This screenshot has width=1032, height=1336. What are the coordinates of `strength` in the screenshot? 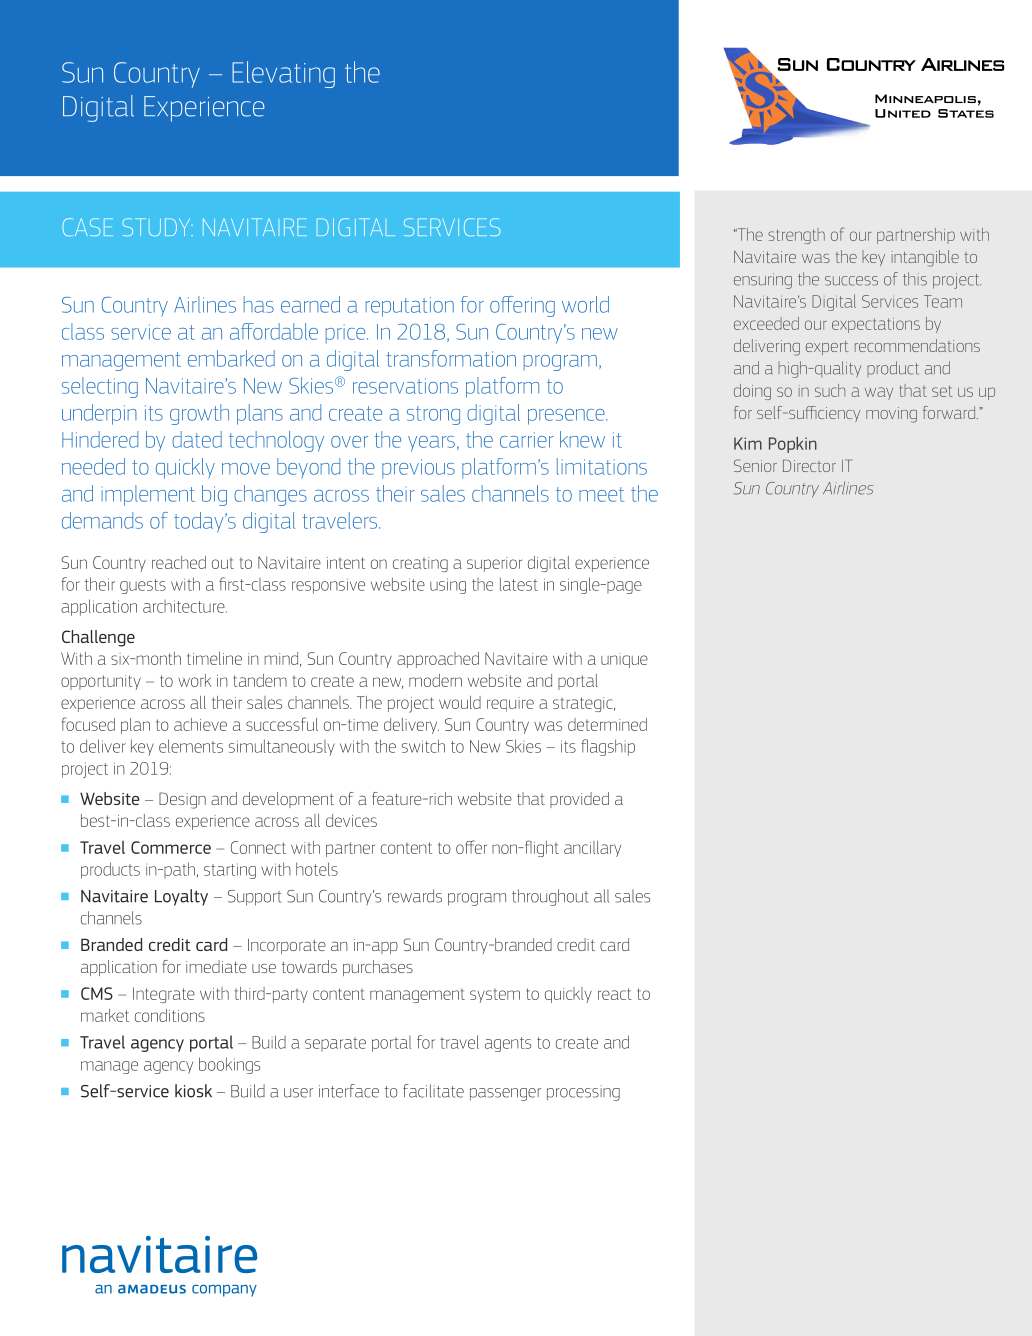 It's located at (796, 236).
